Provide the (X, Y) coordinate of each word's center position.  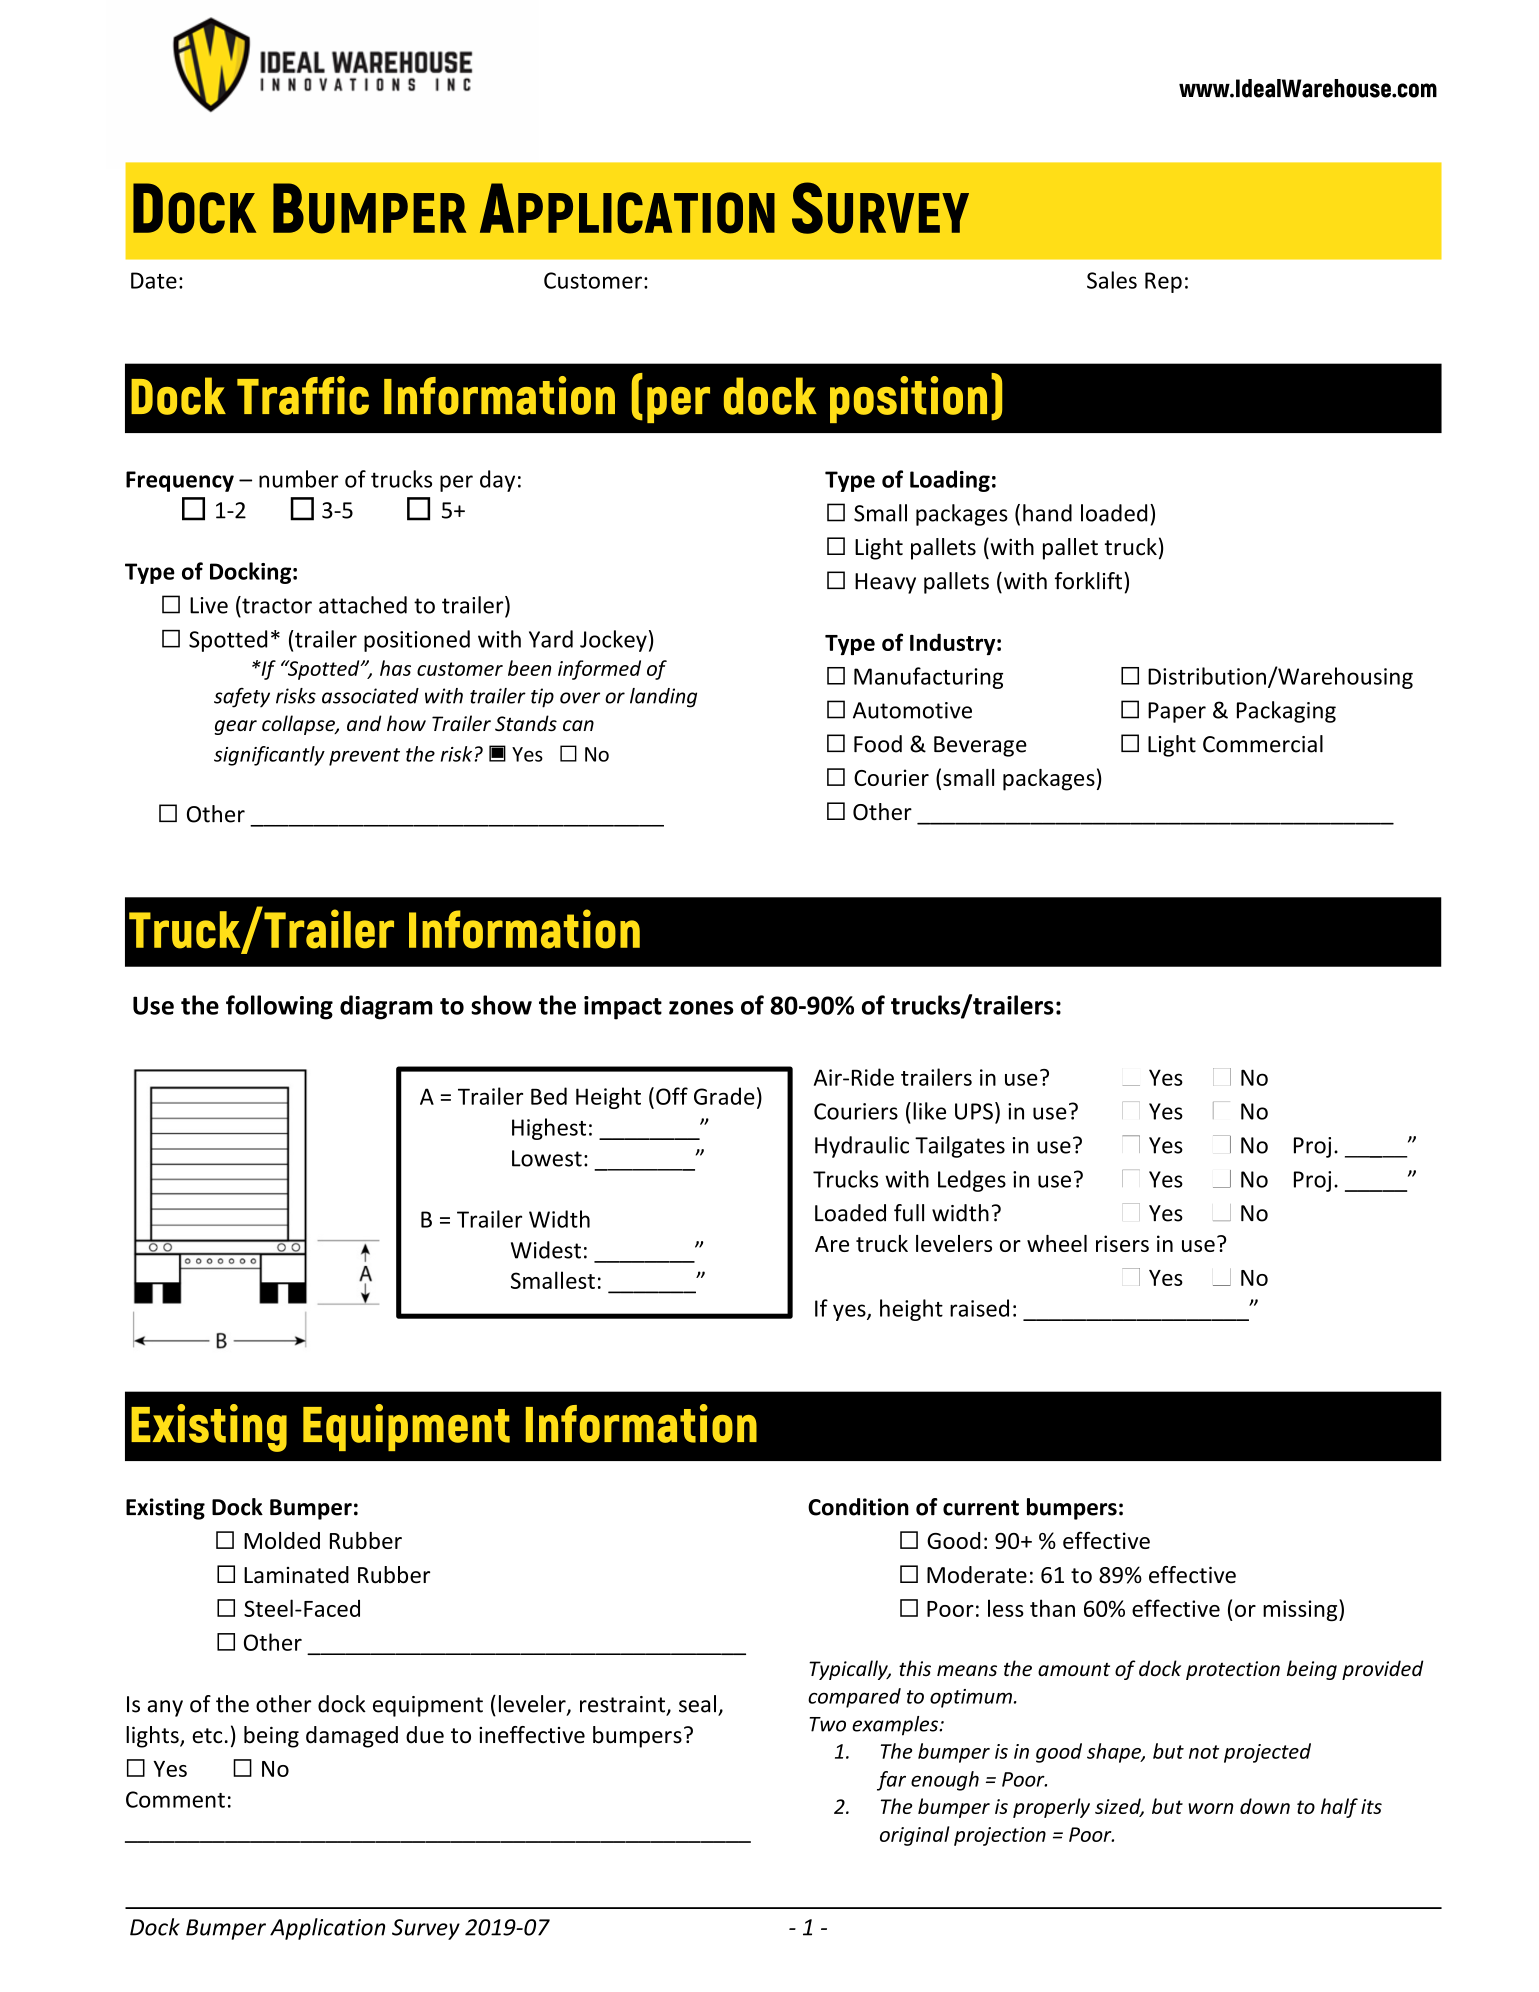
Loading (950, 481)
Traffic (303, 395)
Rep (1163, 282)
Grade (724, 1096)
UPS (974, 1111)
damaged (352, 1737)
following (279, 1007)
